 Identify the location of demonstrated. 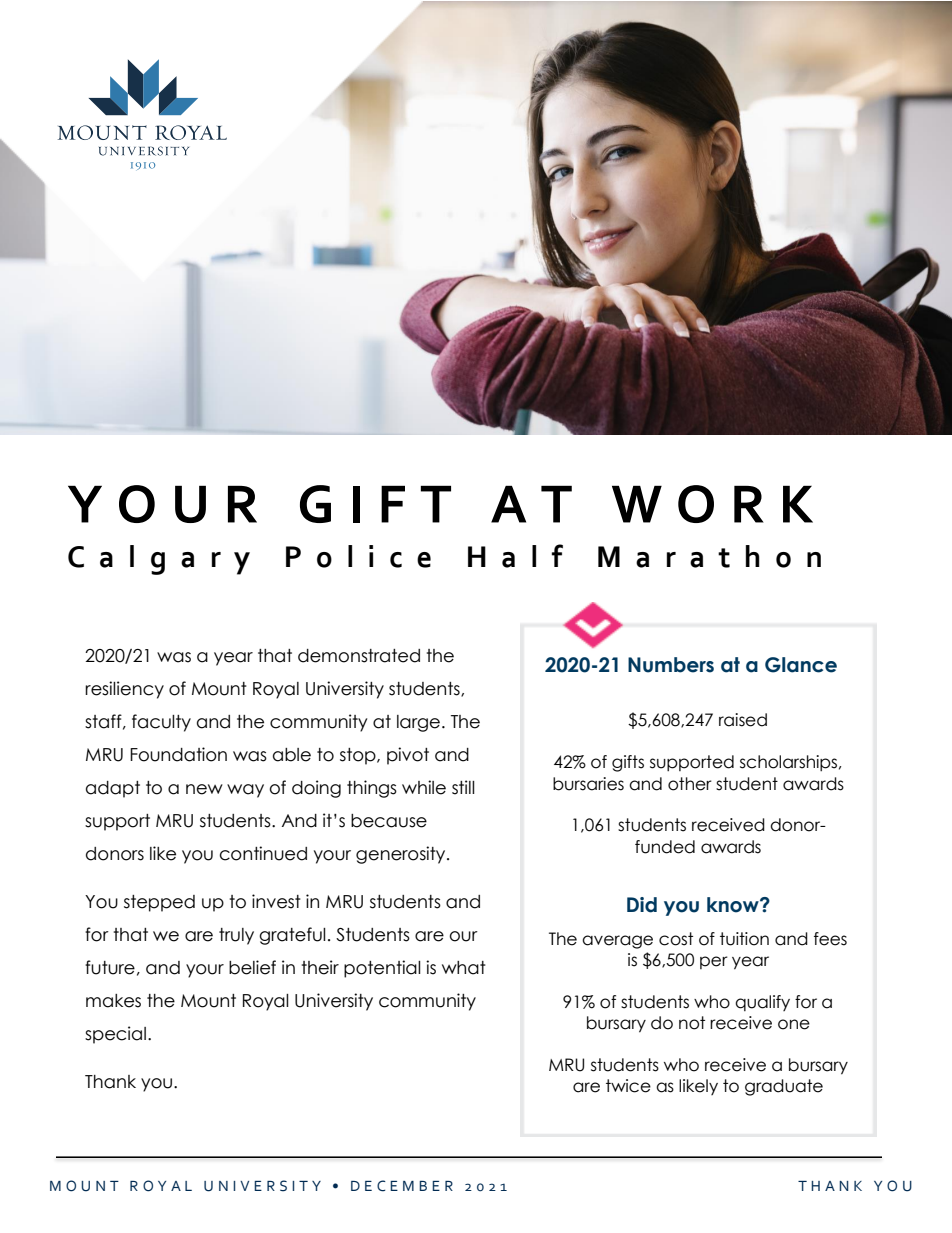
(359, 656).
